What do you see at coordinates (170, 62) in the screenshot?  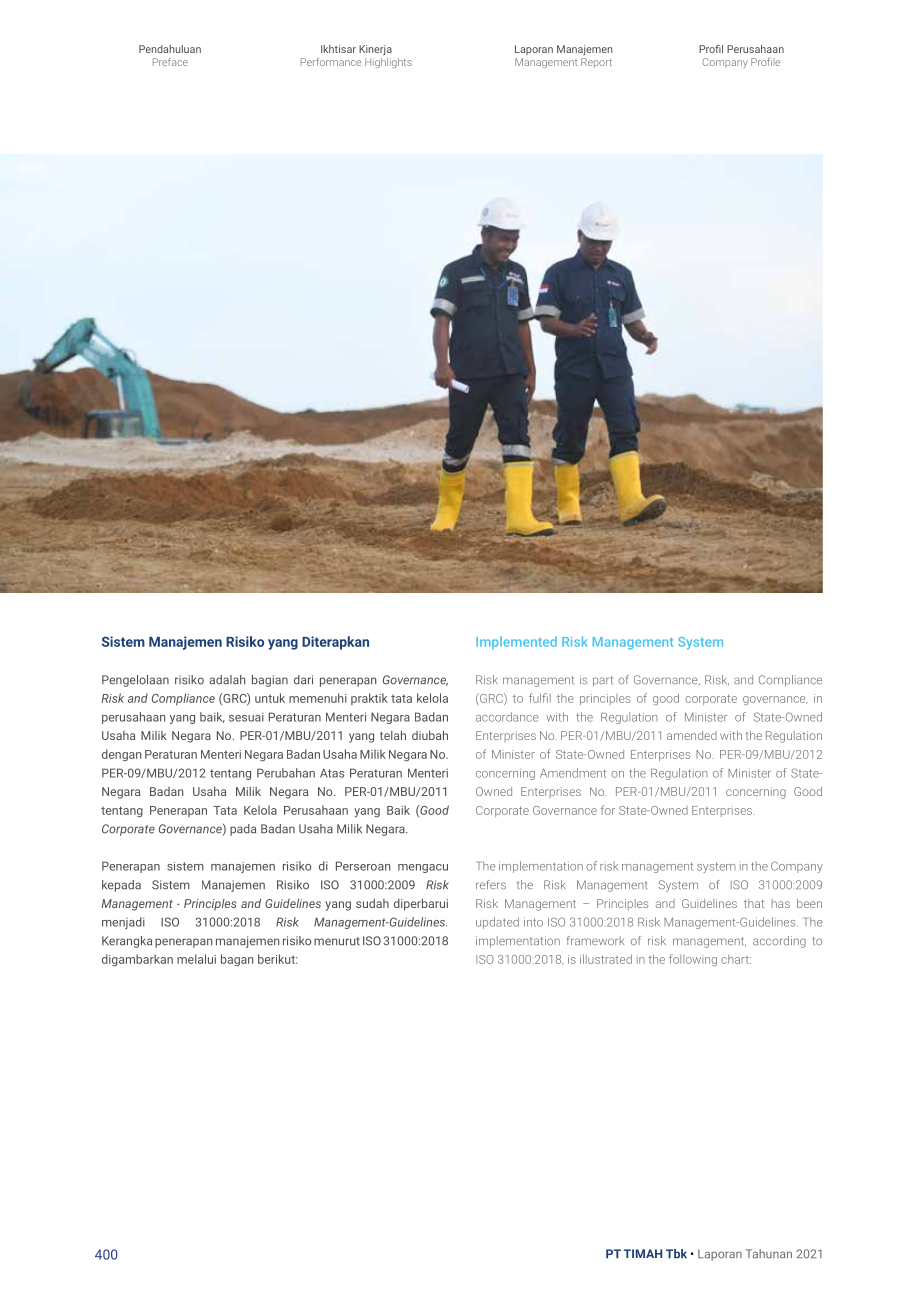 I see `Preface` at bounding box center [170, 62].
